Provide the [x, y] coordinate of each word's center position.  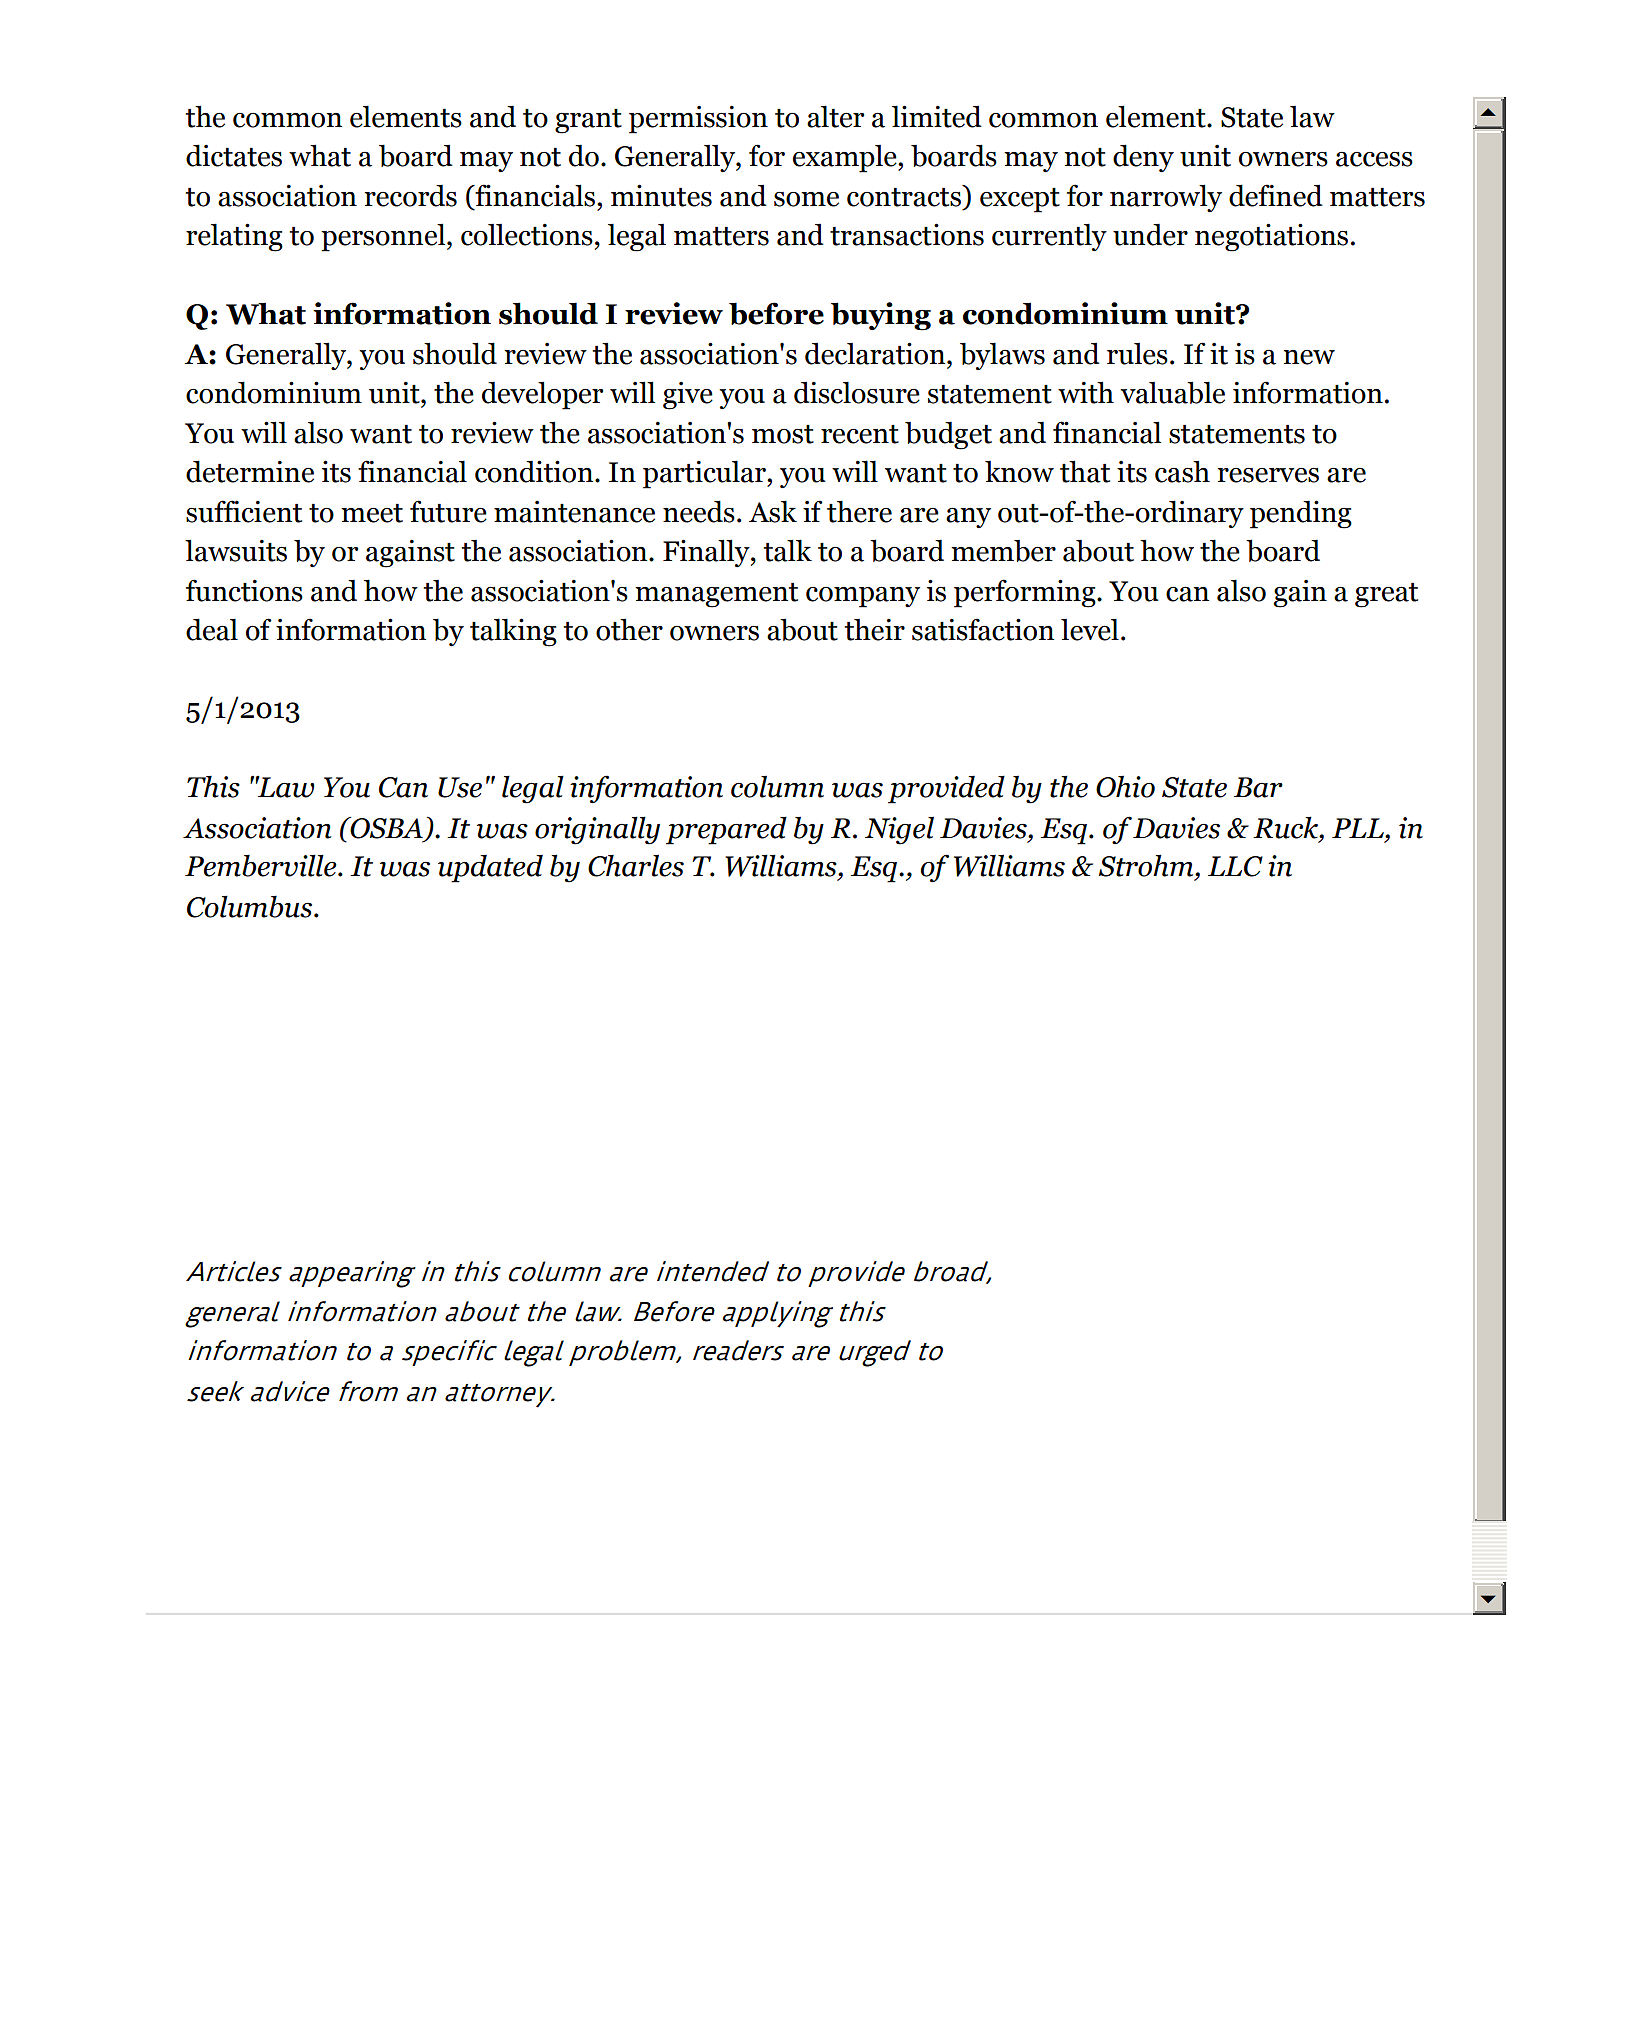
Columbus [251, 906]
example [846, 158]
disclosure [857, 392]
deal [212, 629]
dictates [234, 155]
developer [542, 395]
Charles [636, 865]
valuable [1172, 392]
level [1090, 629]
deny [1143, 158]
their [875, 629]
